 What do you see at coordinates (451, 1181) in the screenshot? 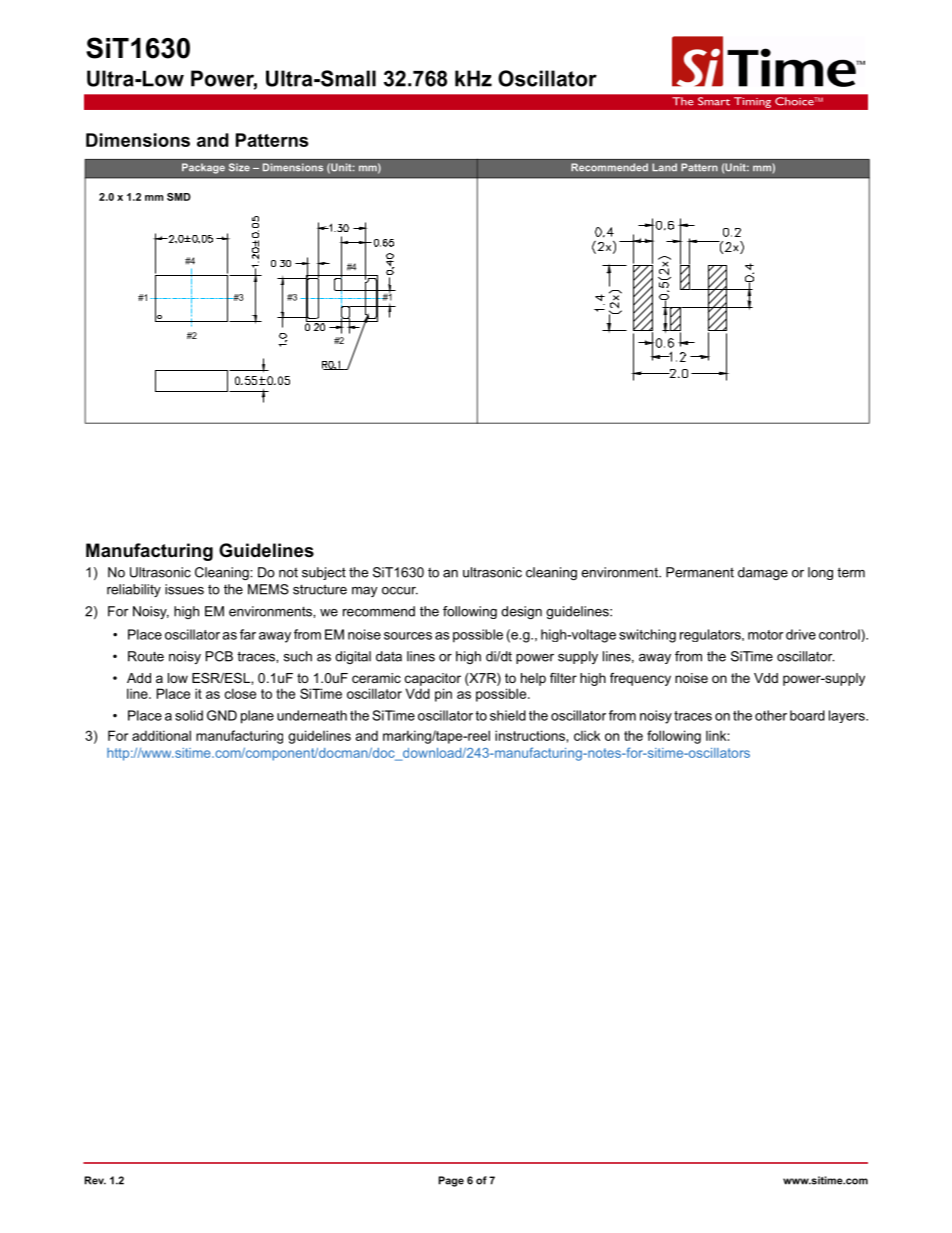
I see `Page` at bounding box center [451, 1181].
